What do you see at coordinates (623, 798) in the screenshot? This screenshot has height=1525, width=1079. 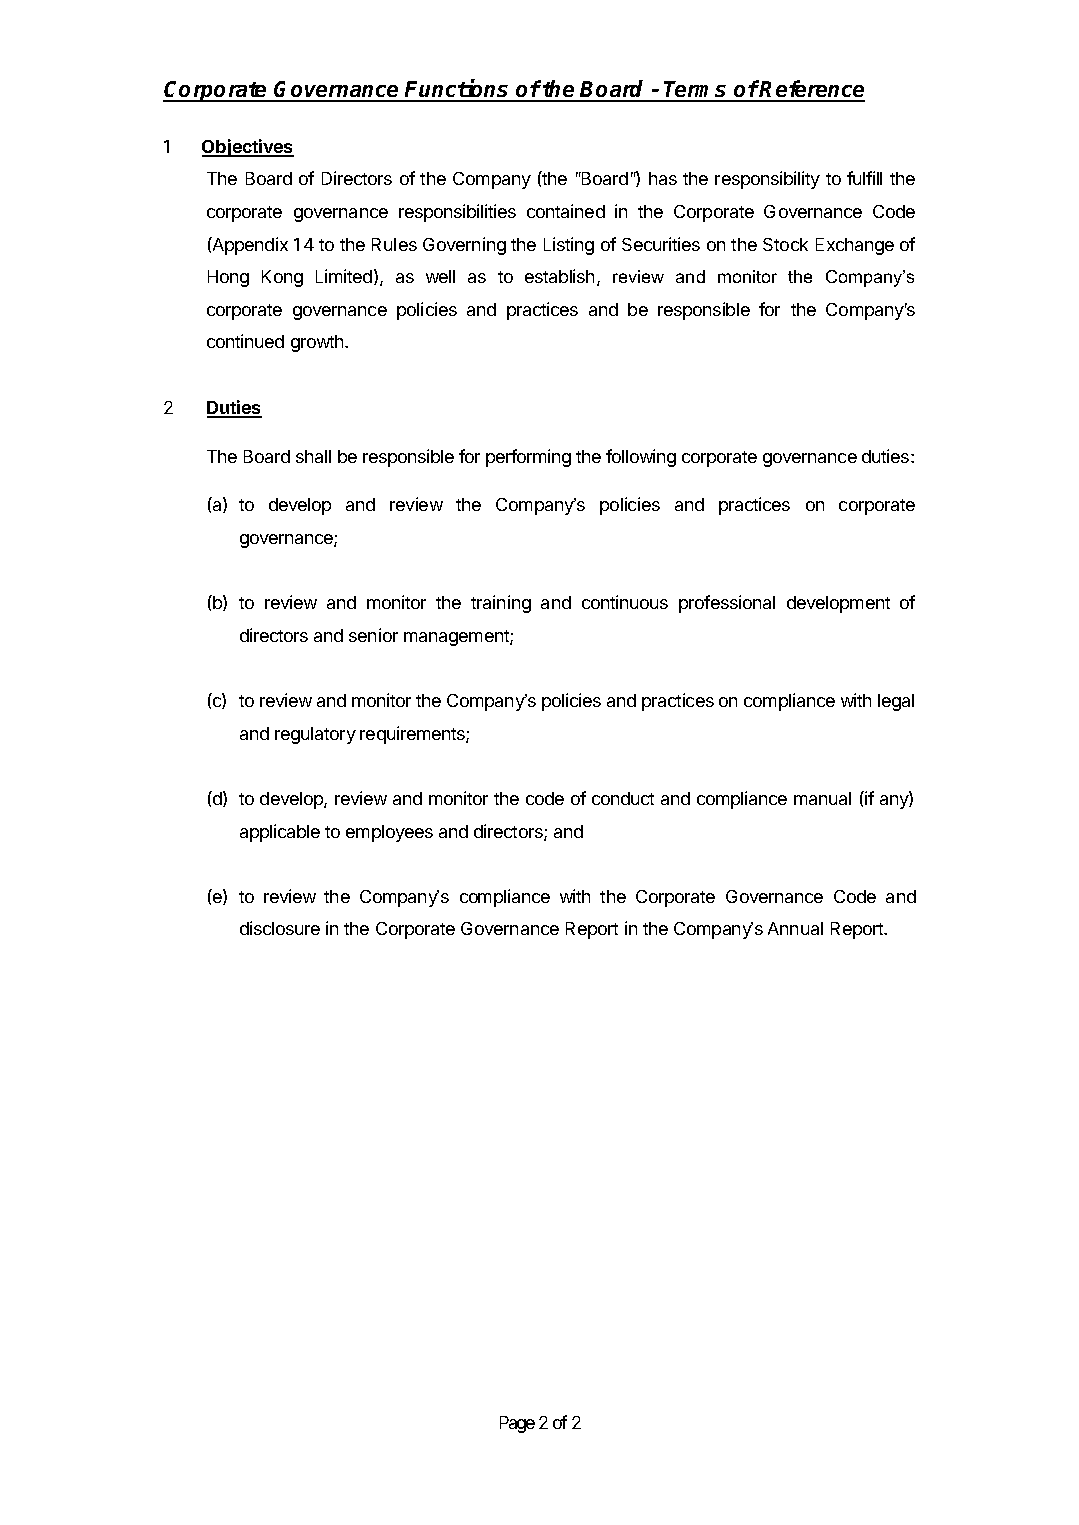 I see `conduct` at bounding box center [623, 798].
